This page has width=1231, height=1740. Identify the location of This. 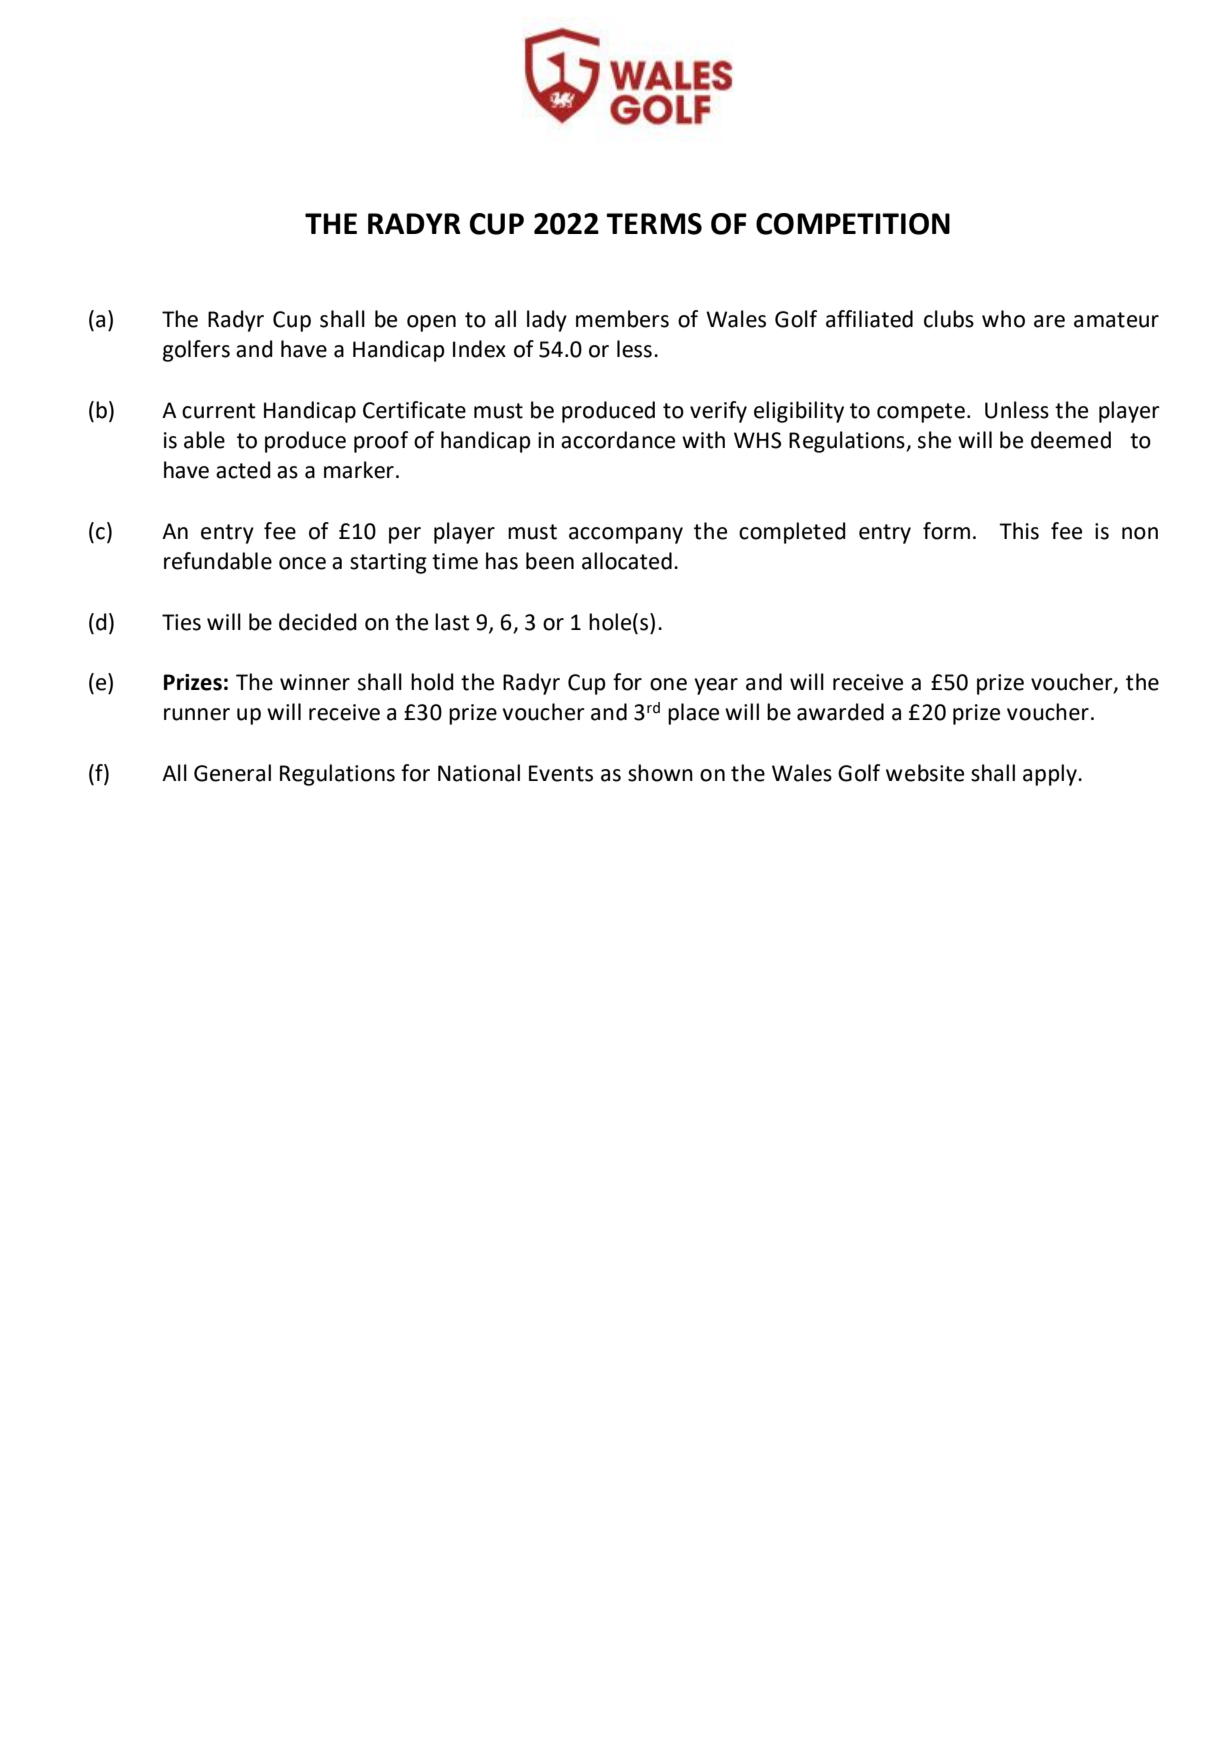
(1019, 531).
